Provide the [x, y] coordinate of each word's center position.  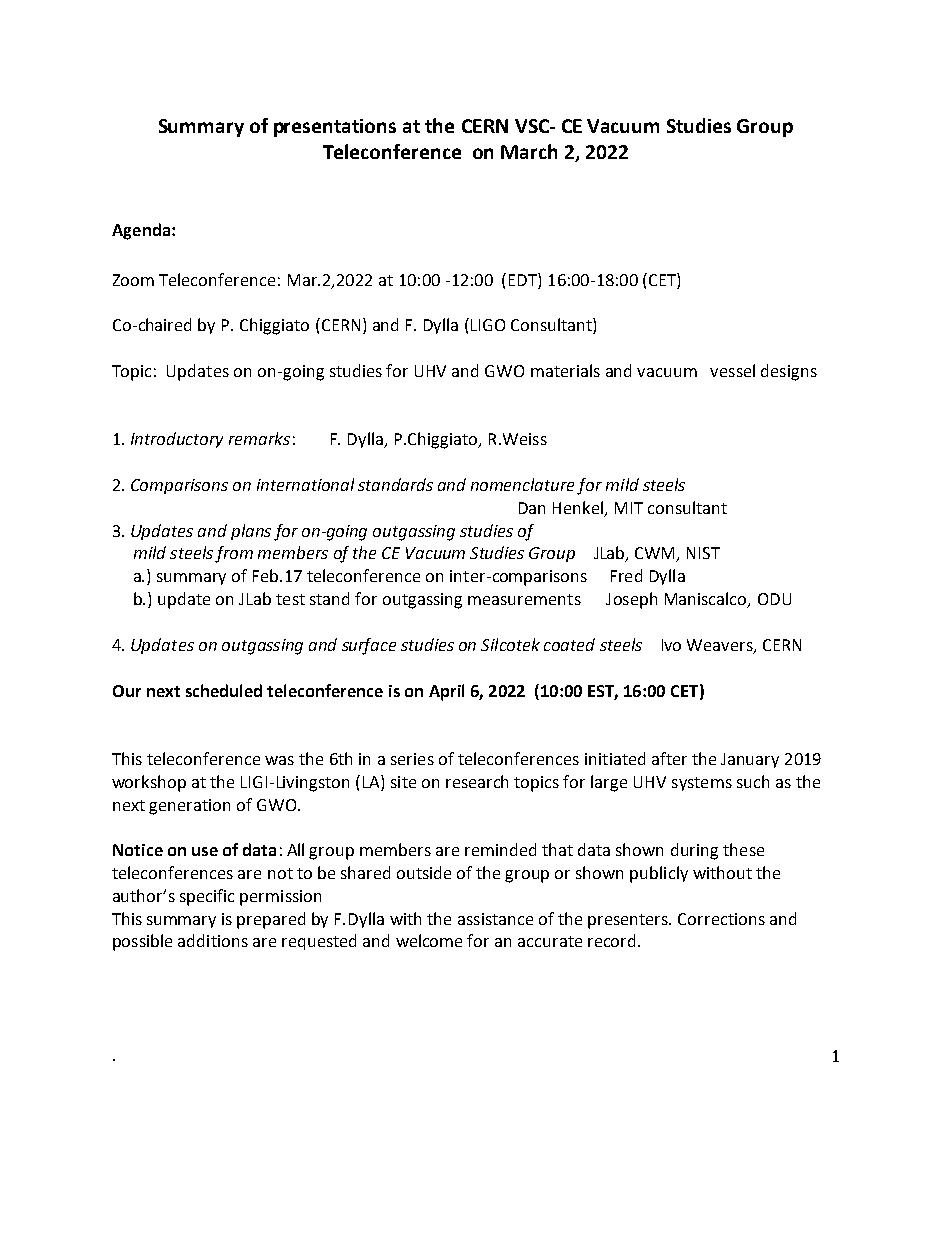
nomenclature [522, 484]
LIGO [488, 325]
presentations [335, 128]
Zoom [133, 280]
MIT [629, 508]
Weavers [721, 646]
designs [789, 372]
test [290, 599]
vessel [732, 370]
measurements [524, 599]
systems [702, 784]
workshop [149, 783]
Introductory [177, 440]
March [529, 151]
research [477, 781]
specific [207, 897]
